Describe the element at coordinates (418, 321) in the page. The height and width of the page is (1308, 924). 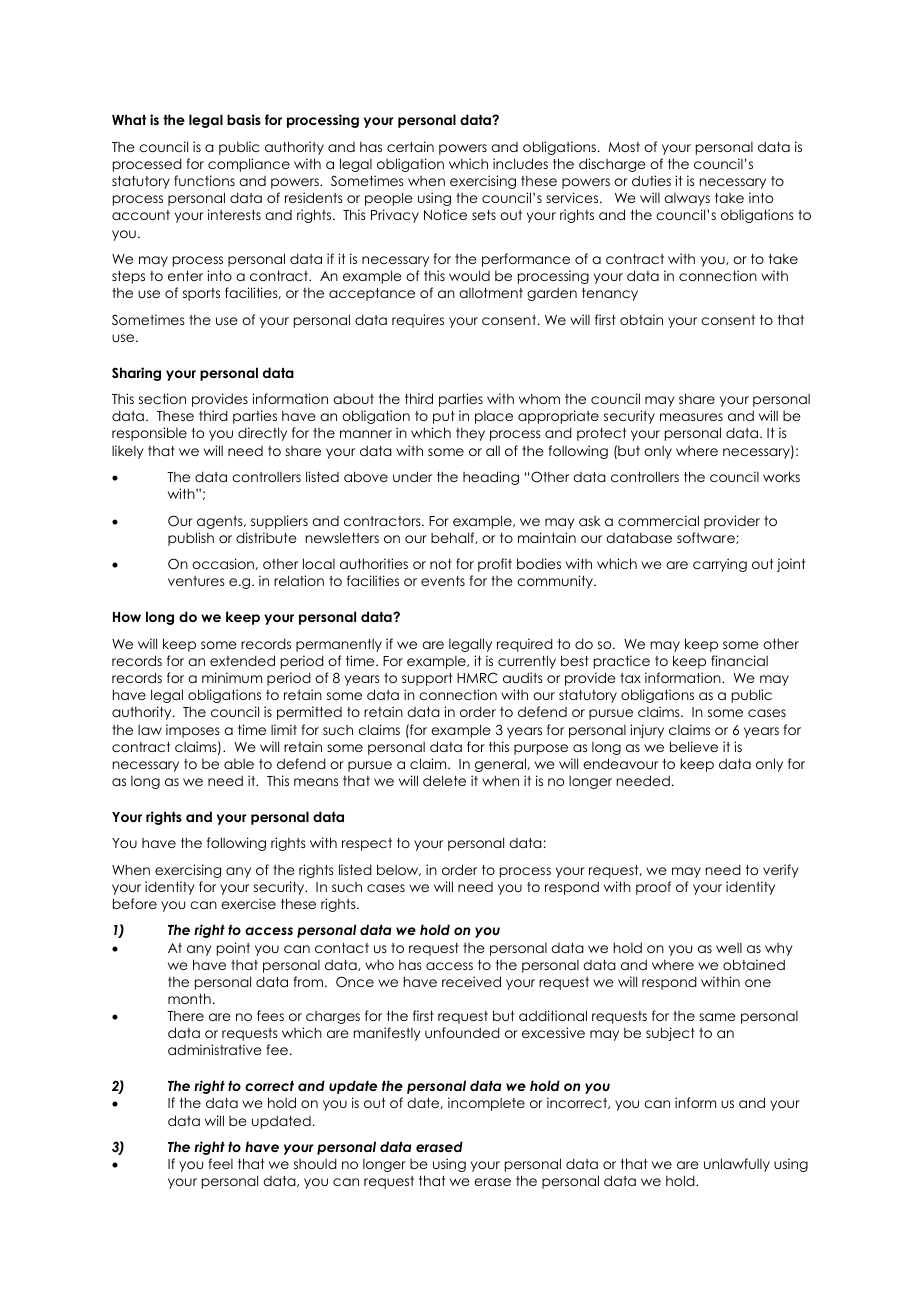
I see `requires` at that location.
